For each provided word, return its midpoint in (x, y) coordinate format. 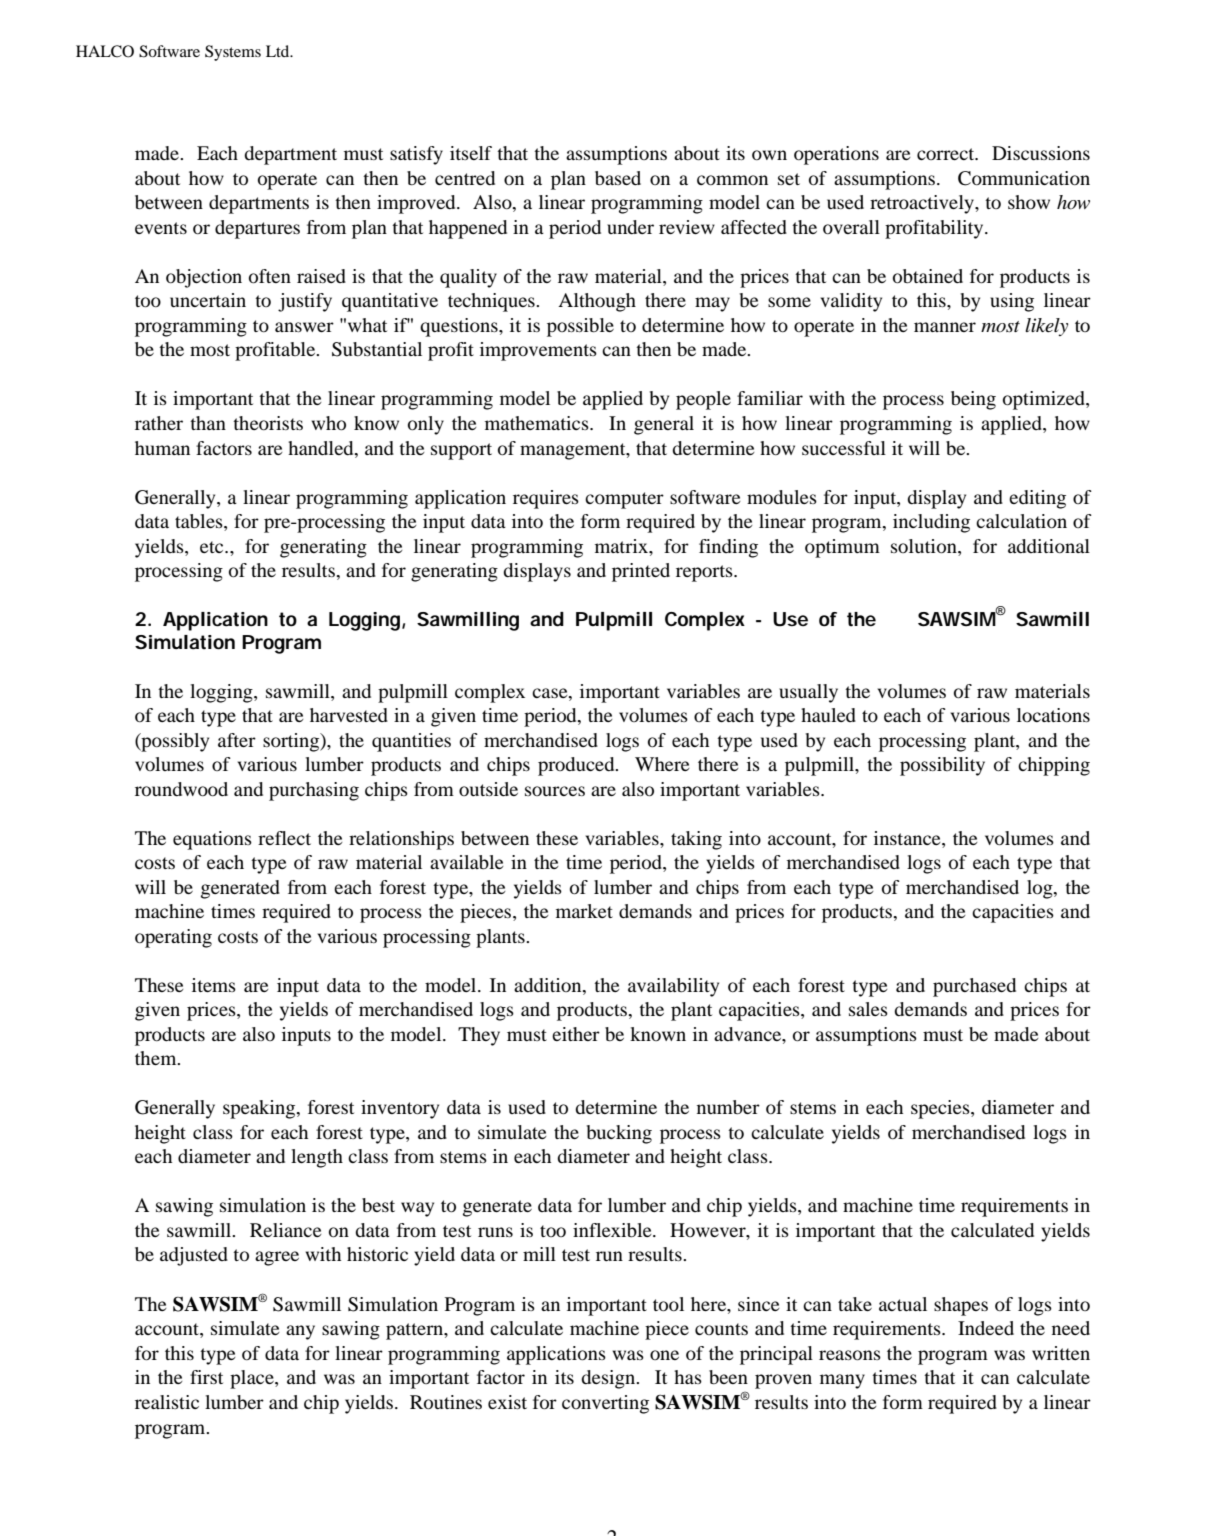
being (973, 400)
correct (947, 154)
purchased (974, 987)
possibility (942, 766)
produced (577, 766)
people (703, 400)
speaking (260, 1109)
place (253, 1379)
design (609, 1379)
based (618, 178)
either (576, 1034)
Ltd (279, 51)
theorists (268, 423)
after (237, 740)
